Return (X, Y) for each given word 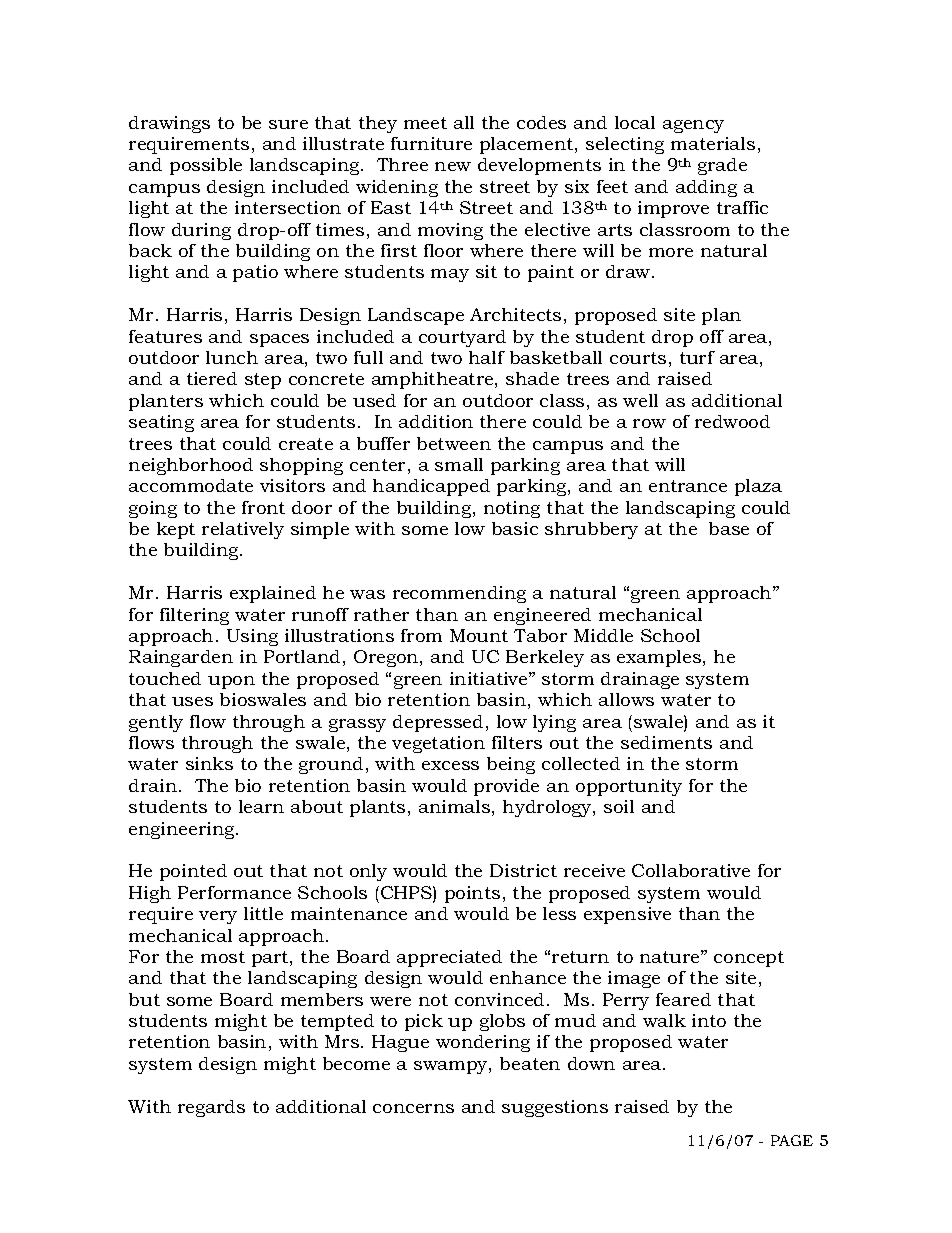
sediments (666, 742)
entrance (688, 486)
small (459, 464)
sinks (209, 763)
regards (211, 1108)
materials (713, 143)
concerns (413, 1108)
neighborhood (191, 466)
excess (450, 765)
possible (206, 166)
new (453, 166)
